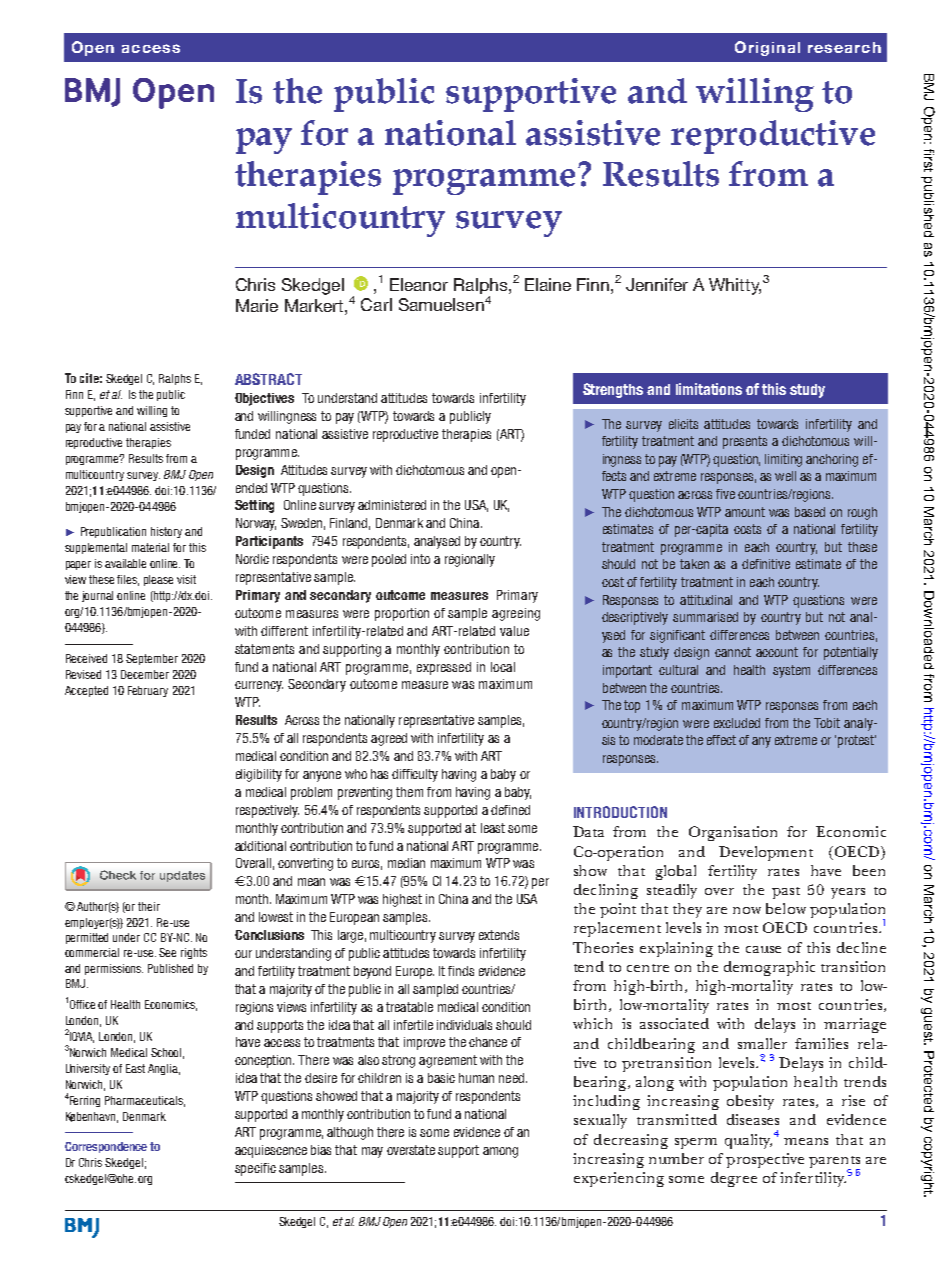 This image has height=1270, width=952. Describe the element at coordinates (257, 305) in the image. I see `Marie` at that location.
